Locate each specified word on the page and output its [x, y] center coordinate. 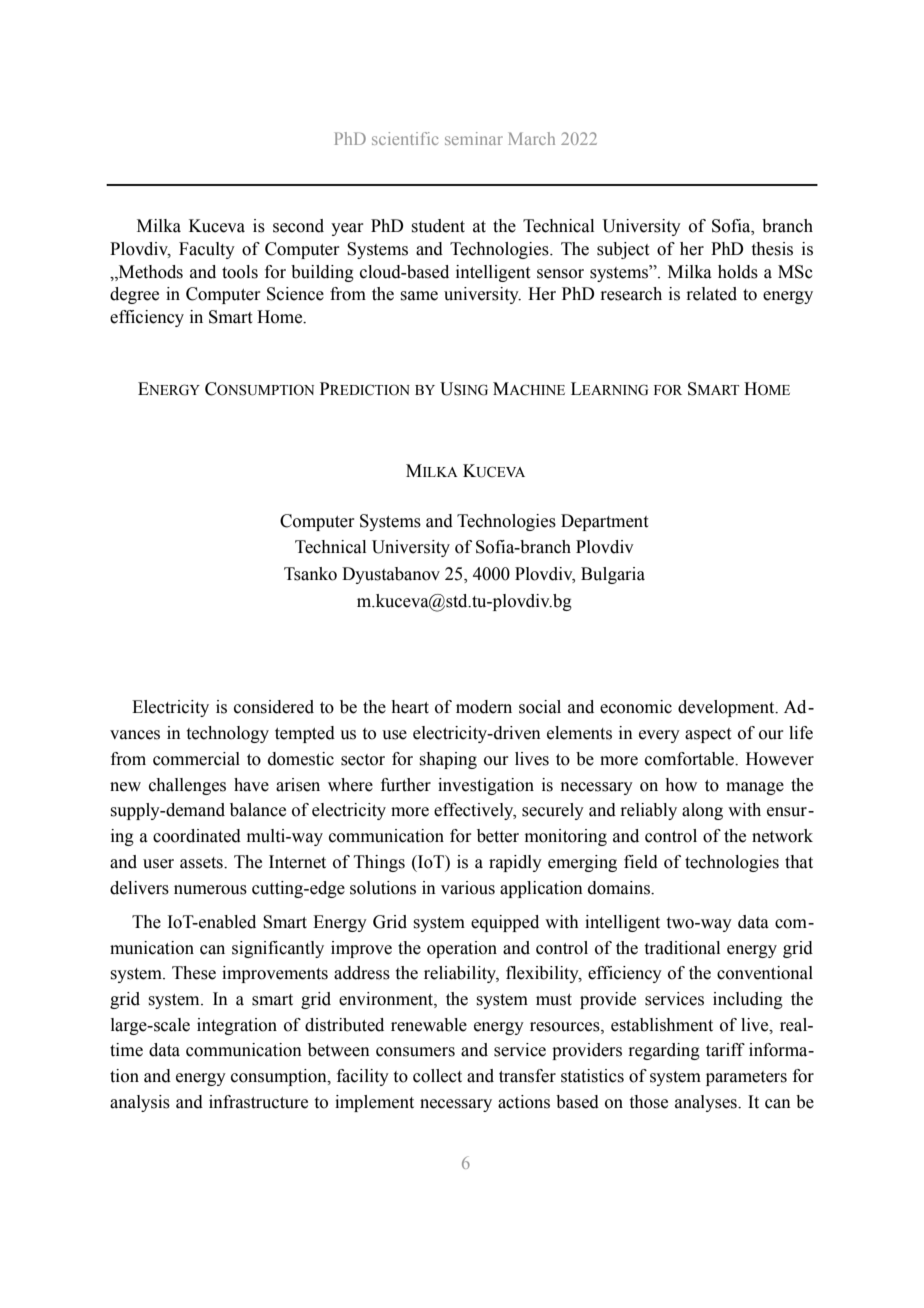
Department [604, 522]
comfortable [690, 759]
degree [134, 295]
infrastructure [258, 1102]
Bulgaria [613, 575]
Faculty [207, 250]
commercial [196, 759]
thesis [772, 249]
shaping [448, 760]
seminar [474, 138]
